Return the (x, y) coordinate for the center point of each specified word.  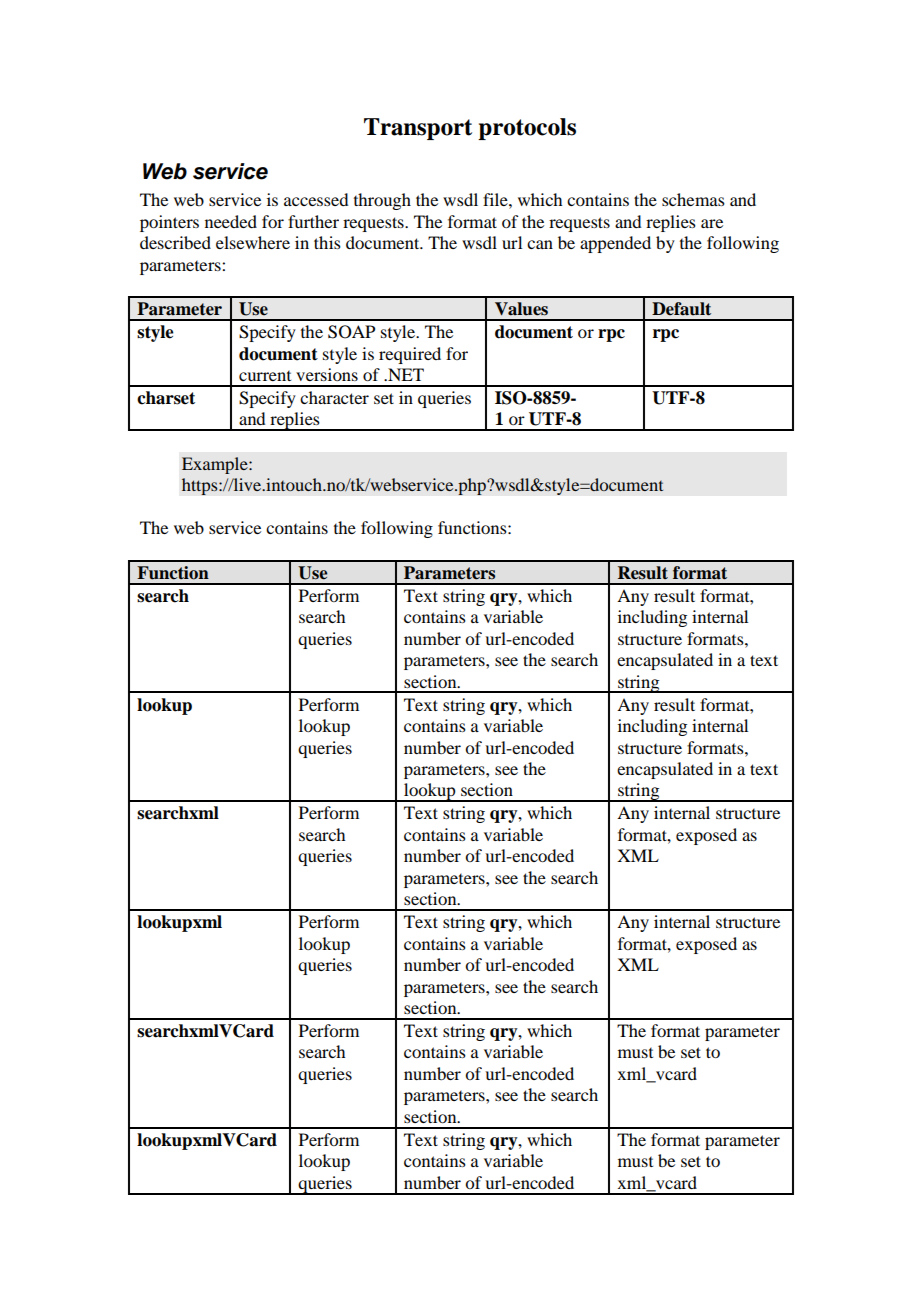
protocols (527, 129)
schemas (693, 199)
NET (405, 374)
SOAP (351, 332)
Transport (418, 129)
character (334, 397)
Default (681, 309)
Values (521, 309)
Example (216, 465)
